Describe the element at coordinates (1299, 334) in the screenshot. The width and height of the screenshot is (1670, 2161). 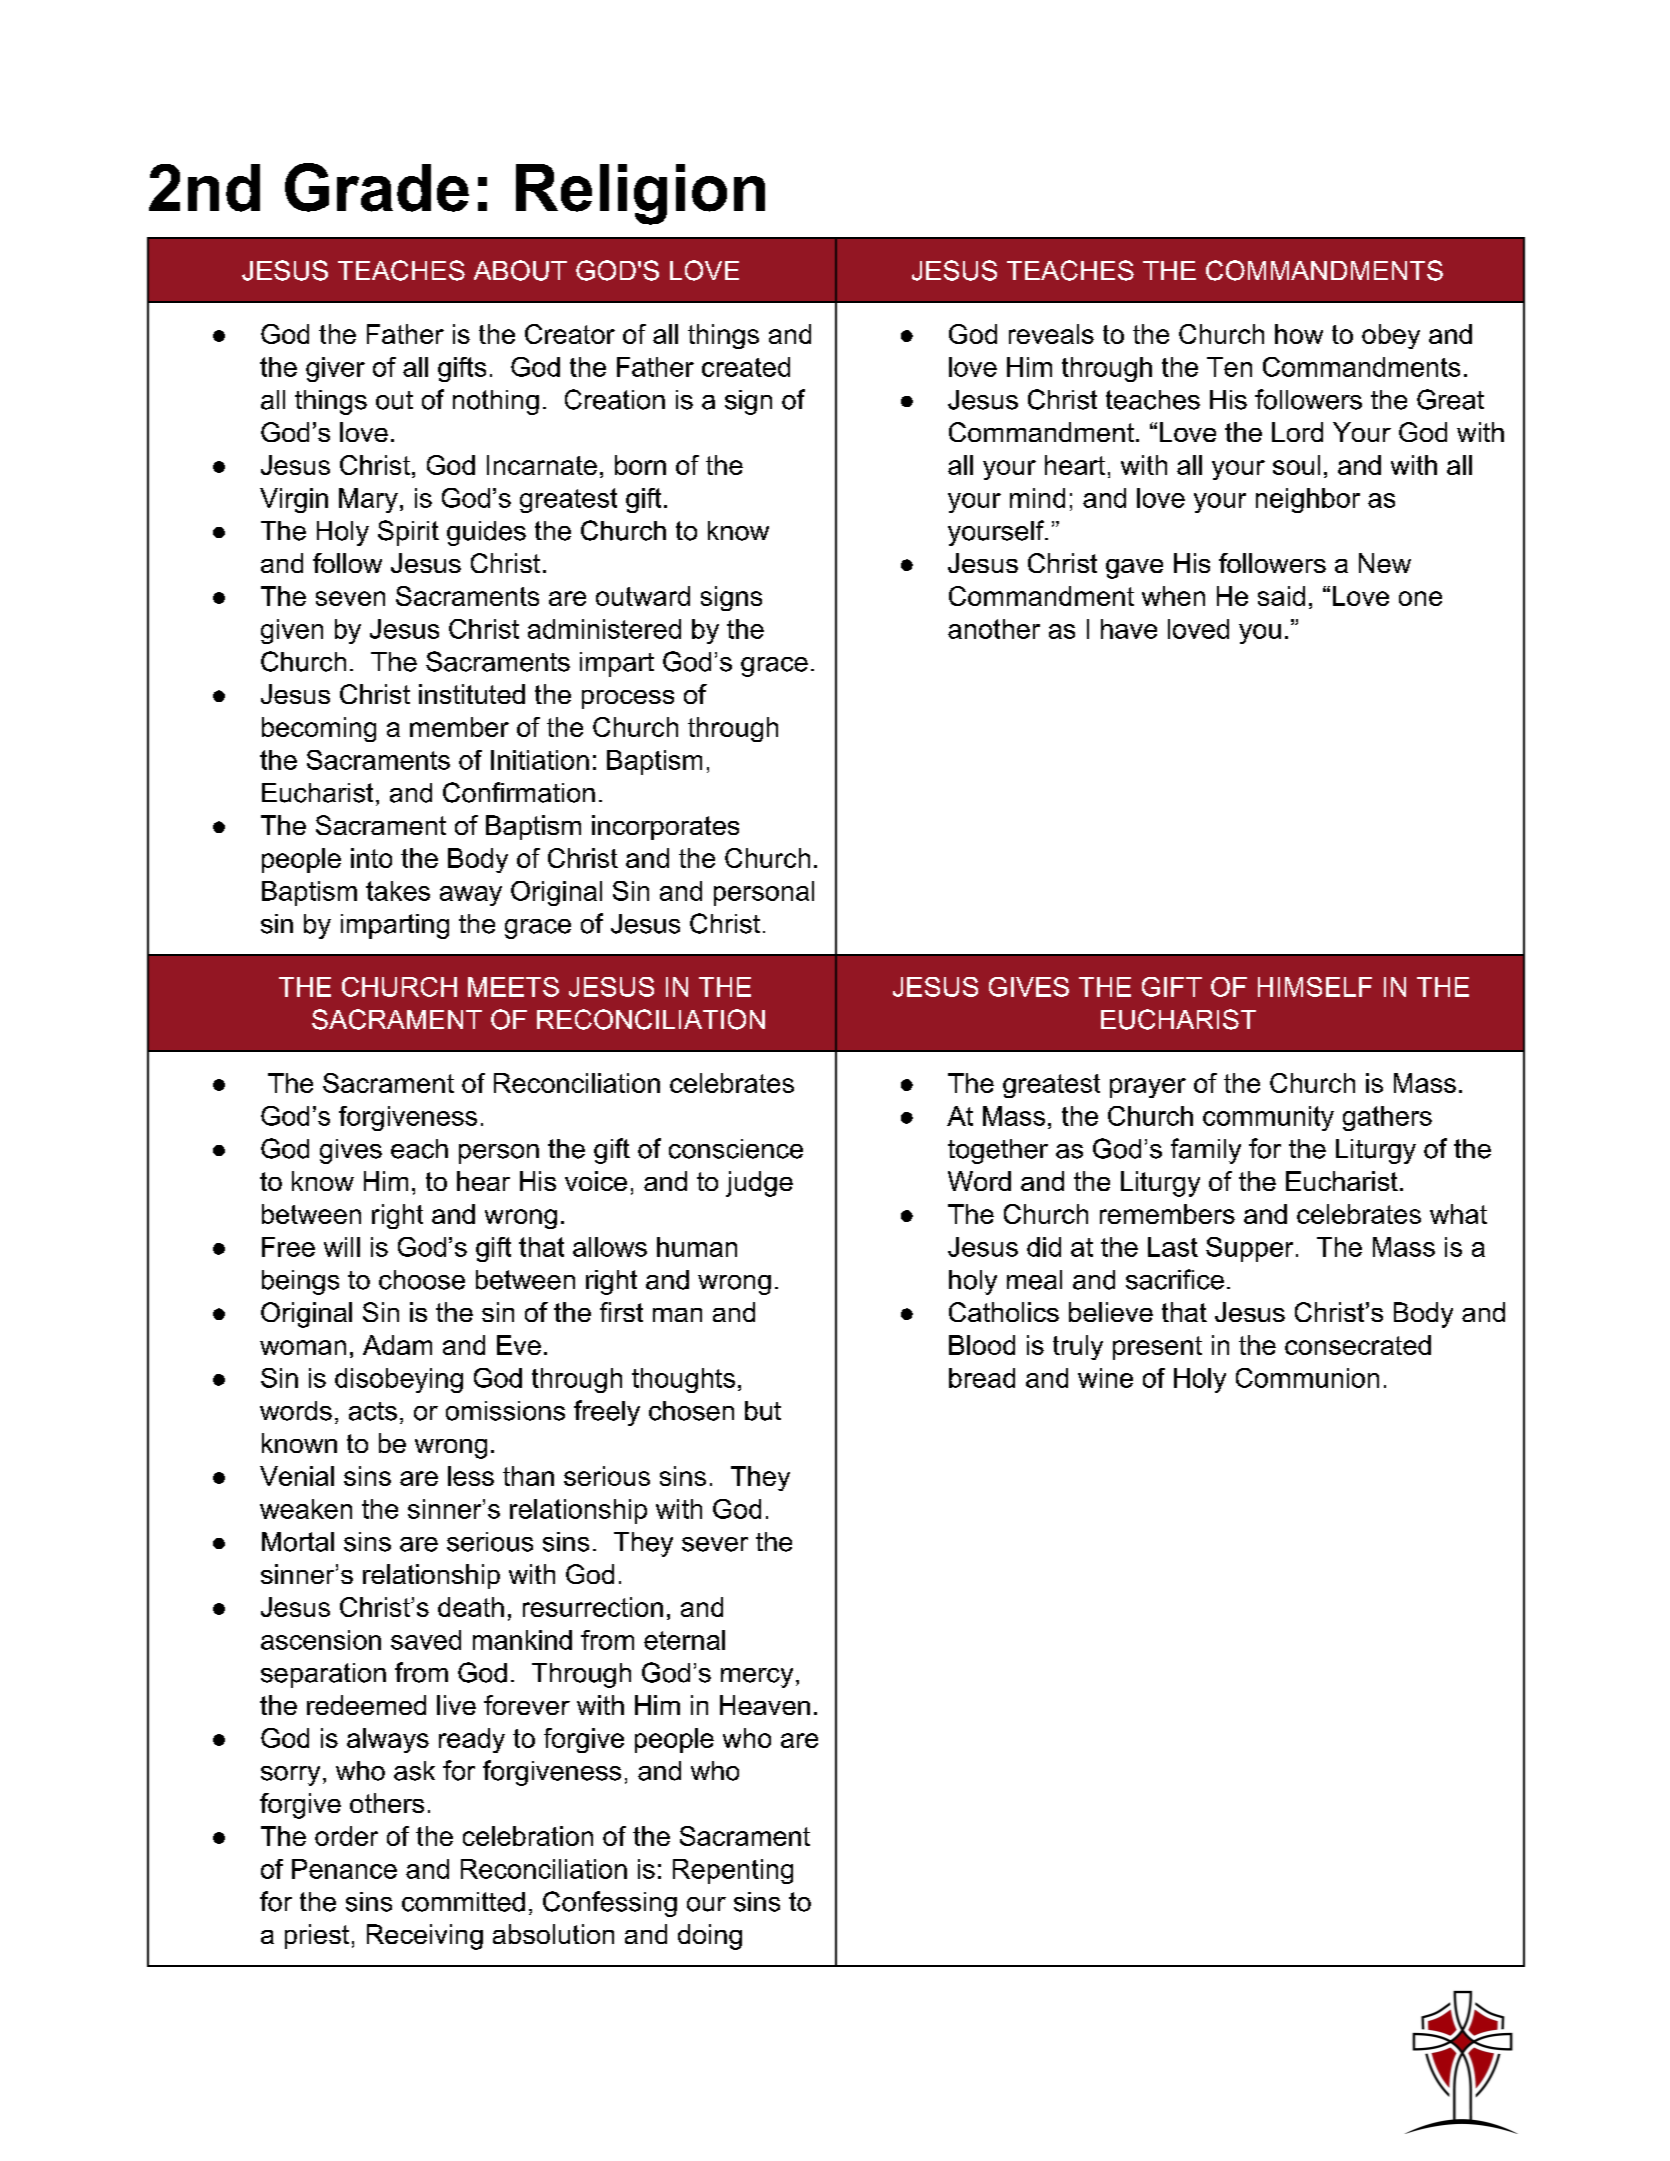
I see `how` at that location.
